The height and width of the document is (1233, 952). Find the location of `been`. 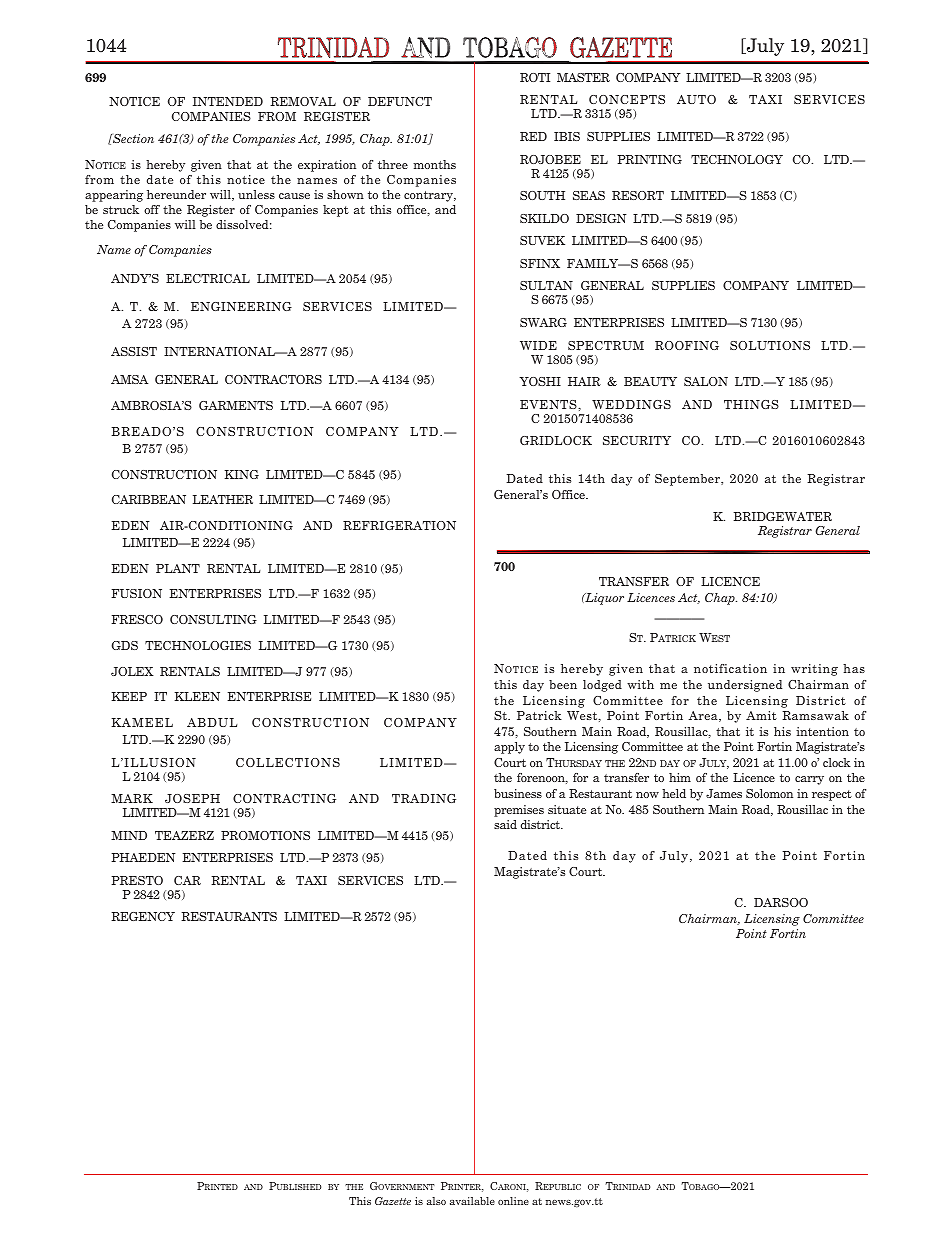

been is located at coordinates (563, 684).
